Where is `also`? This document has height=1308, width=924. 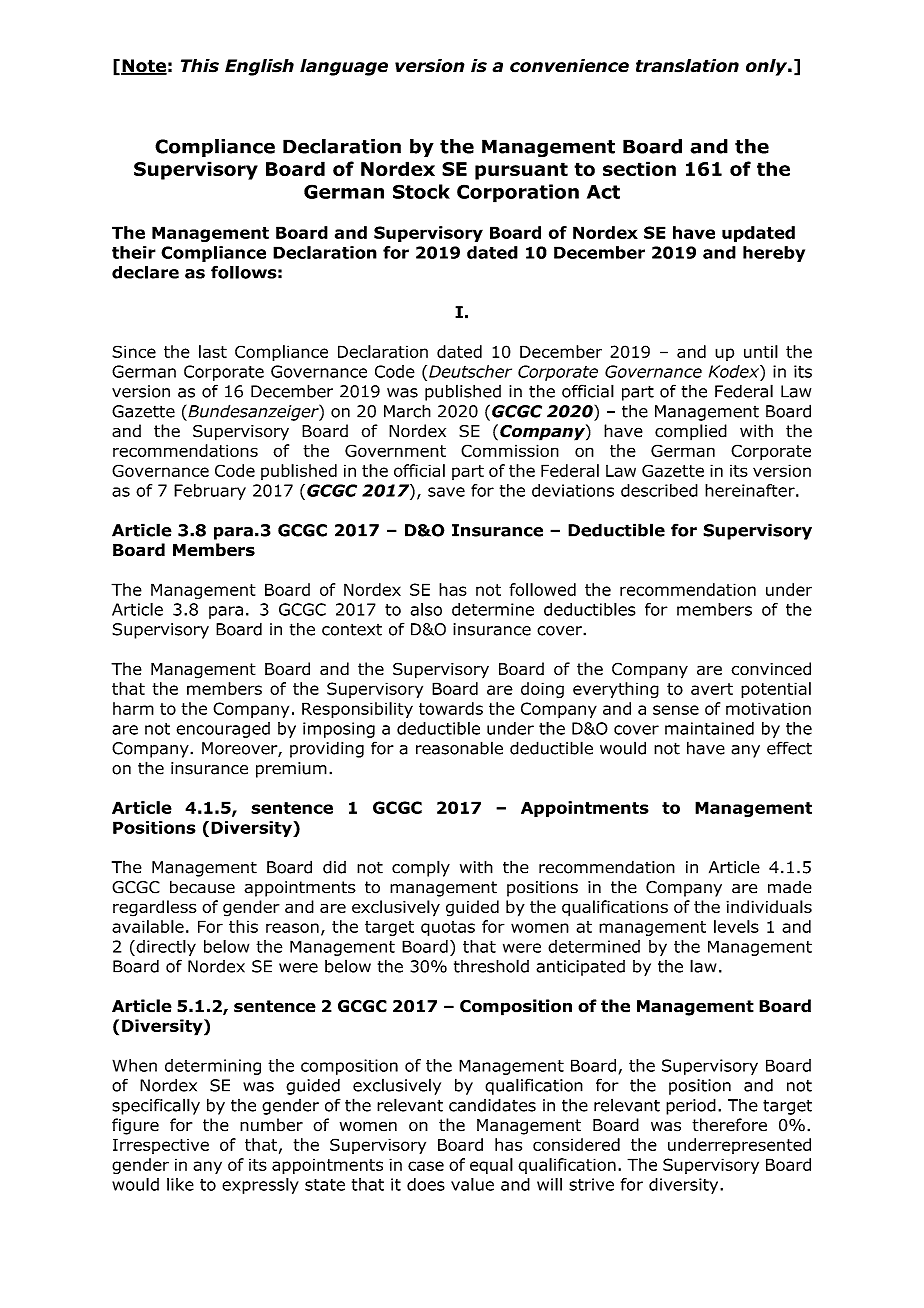
also is located at coordinates (426, 609).
